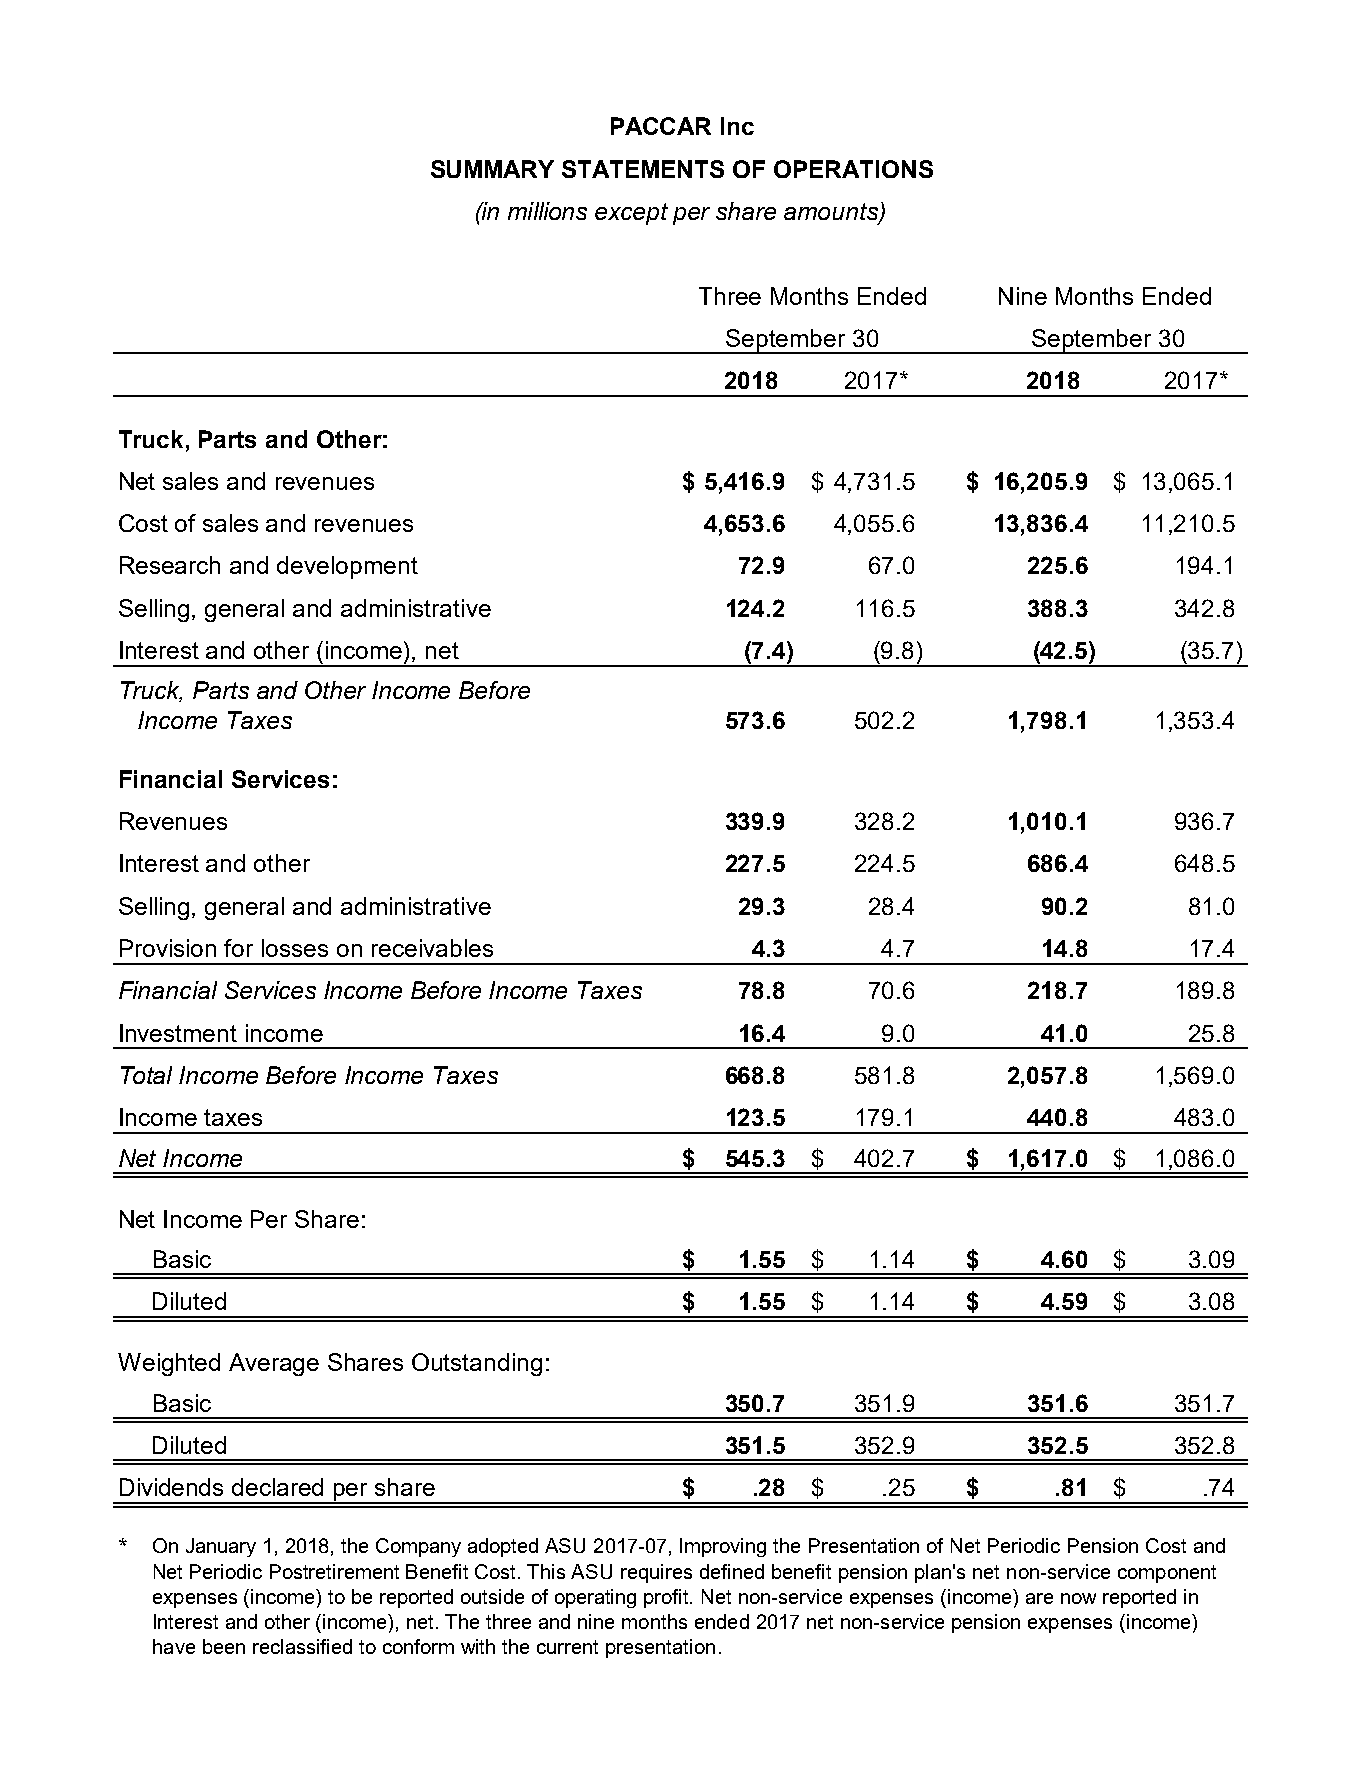 This image has height=1768, width=1366. What do you see at coordinates (631, 214) in the image?
I see `except` at bounding box center [631, 214].
